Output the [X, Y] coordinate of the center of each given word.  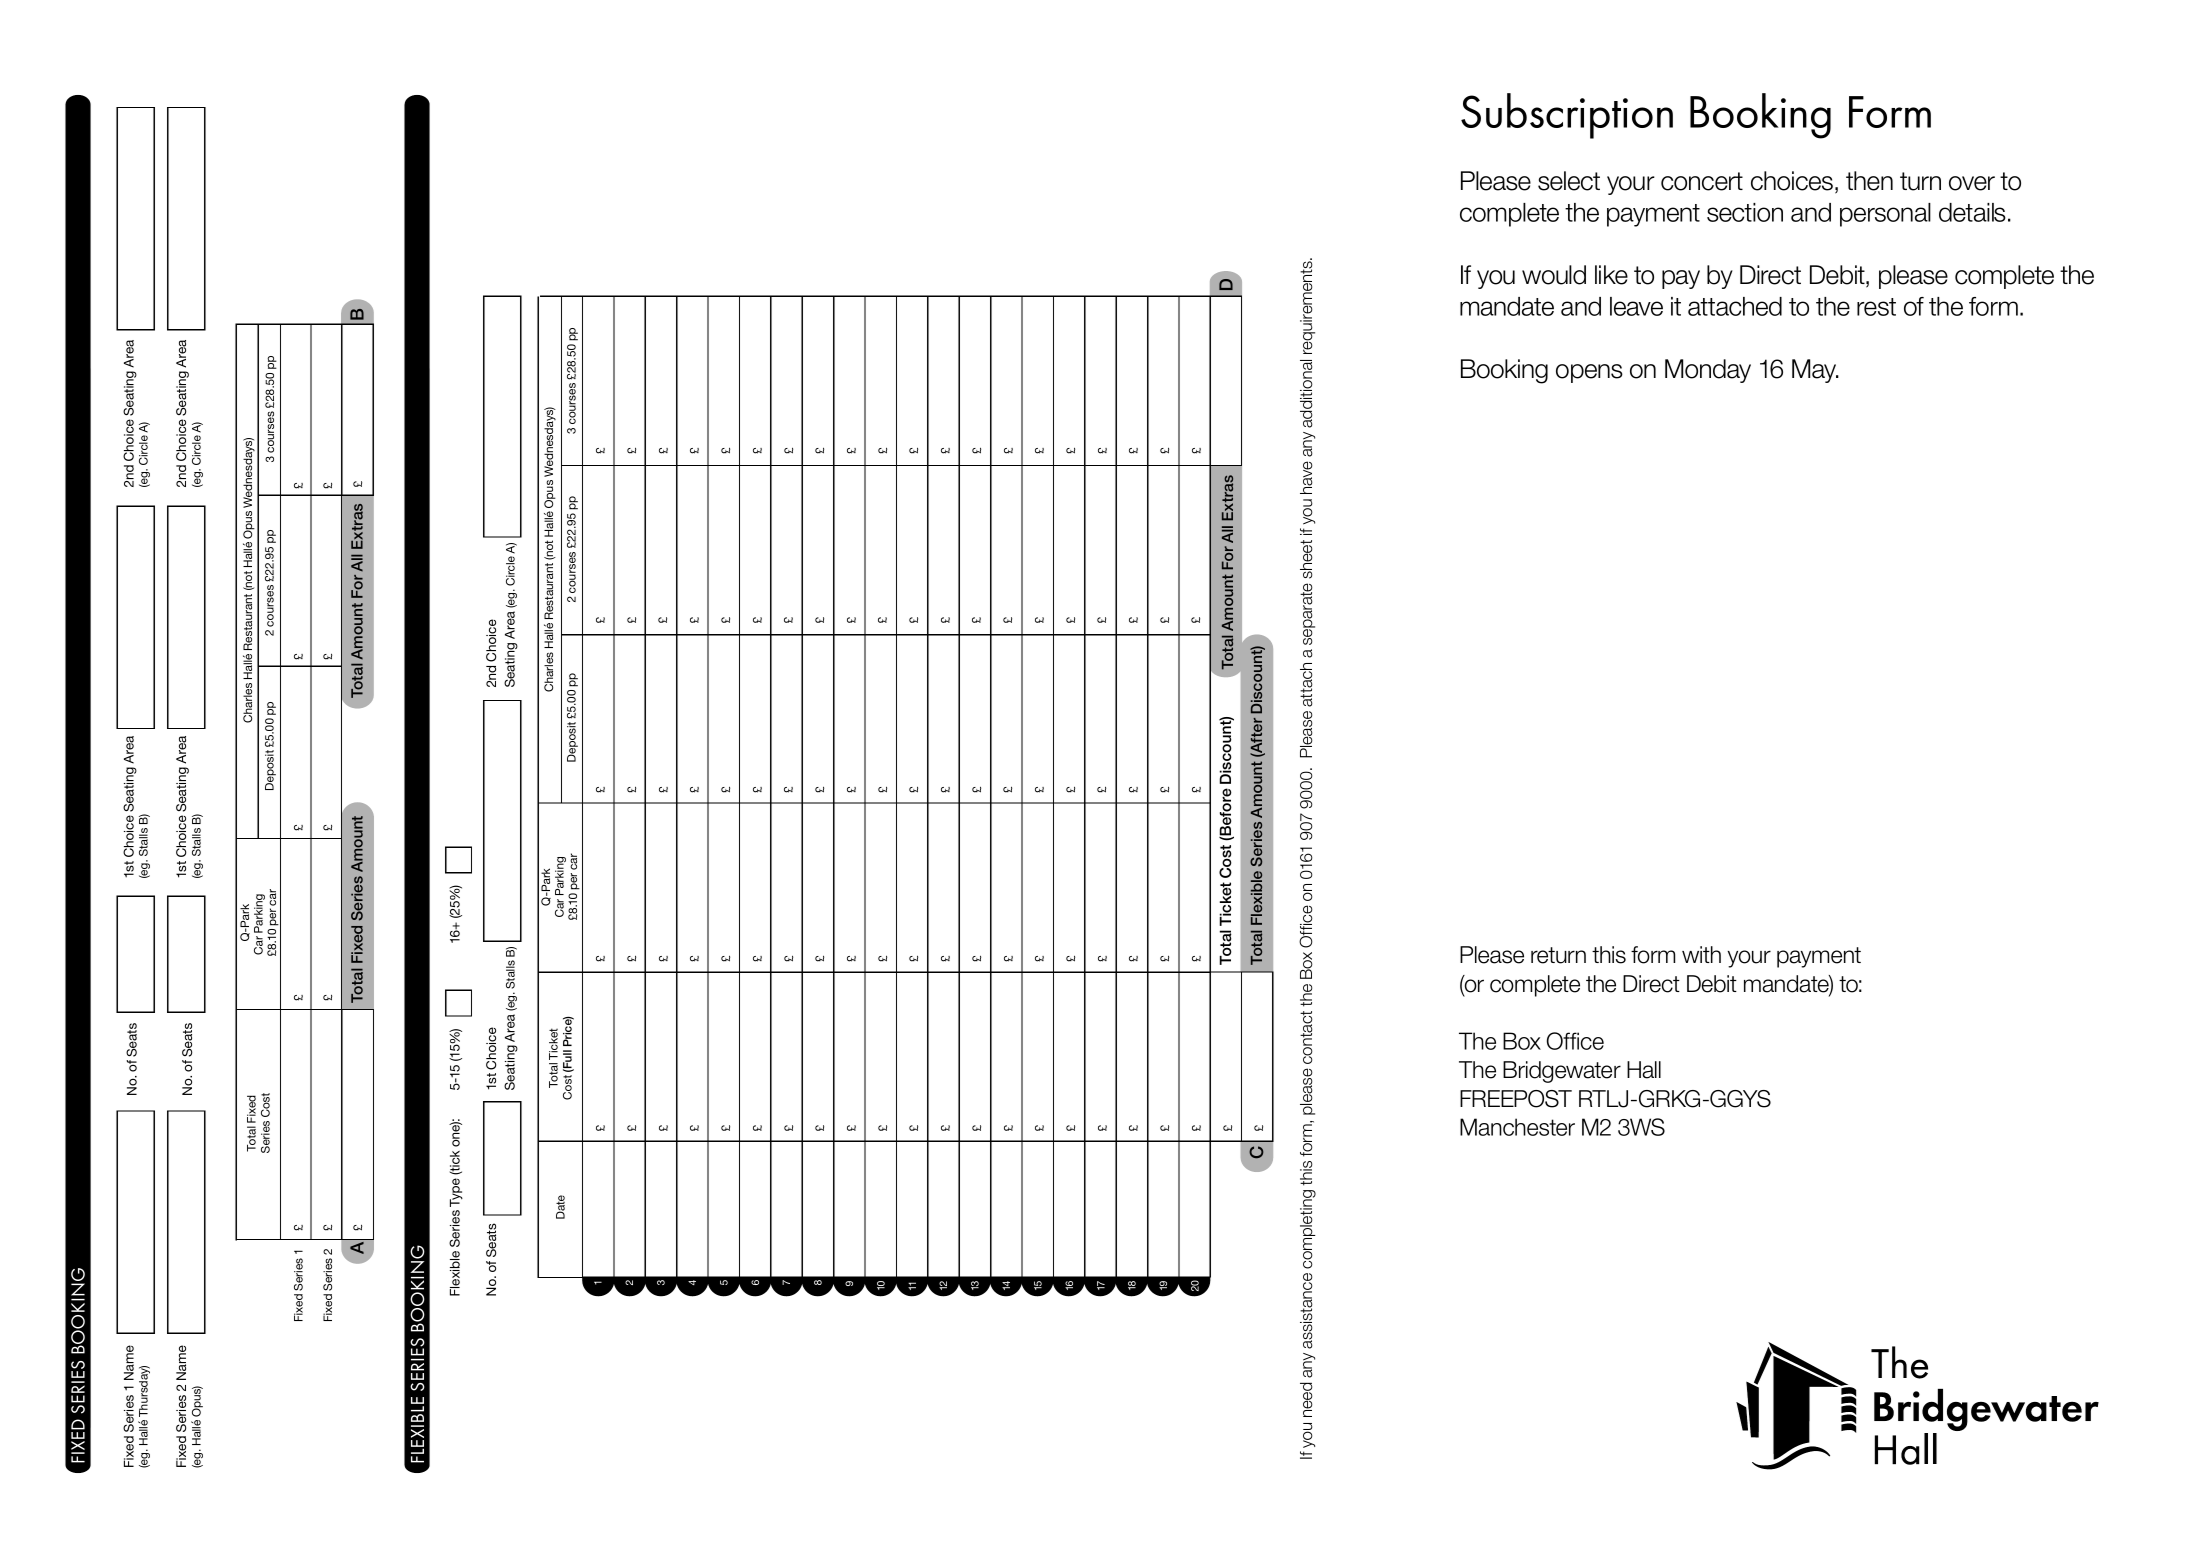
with [1701, 954]
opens [1589, 373]
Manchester [1517, 1127]
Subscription [1567, 116]
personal [1885, 215]
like [1611, 275]
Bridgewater [1562, 1072]
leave [1636, 306]
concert [1702, 181]
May [1815, 371]
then [1869, 181]
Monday [1708, 371]
